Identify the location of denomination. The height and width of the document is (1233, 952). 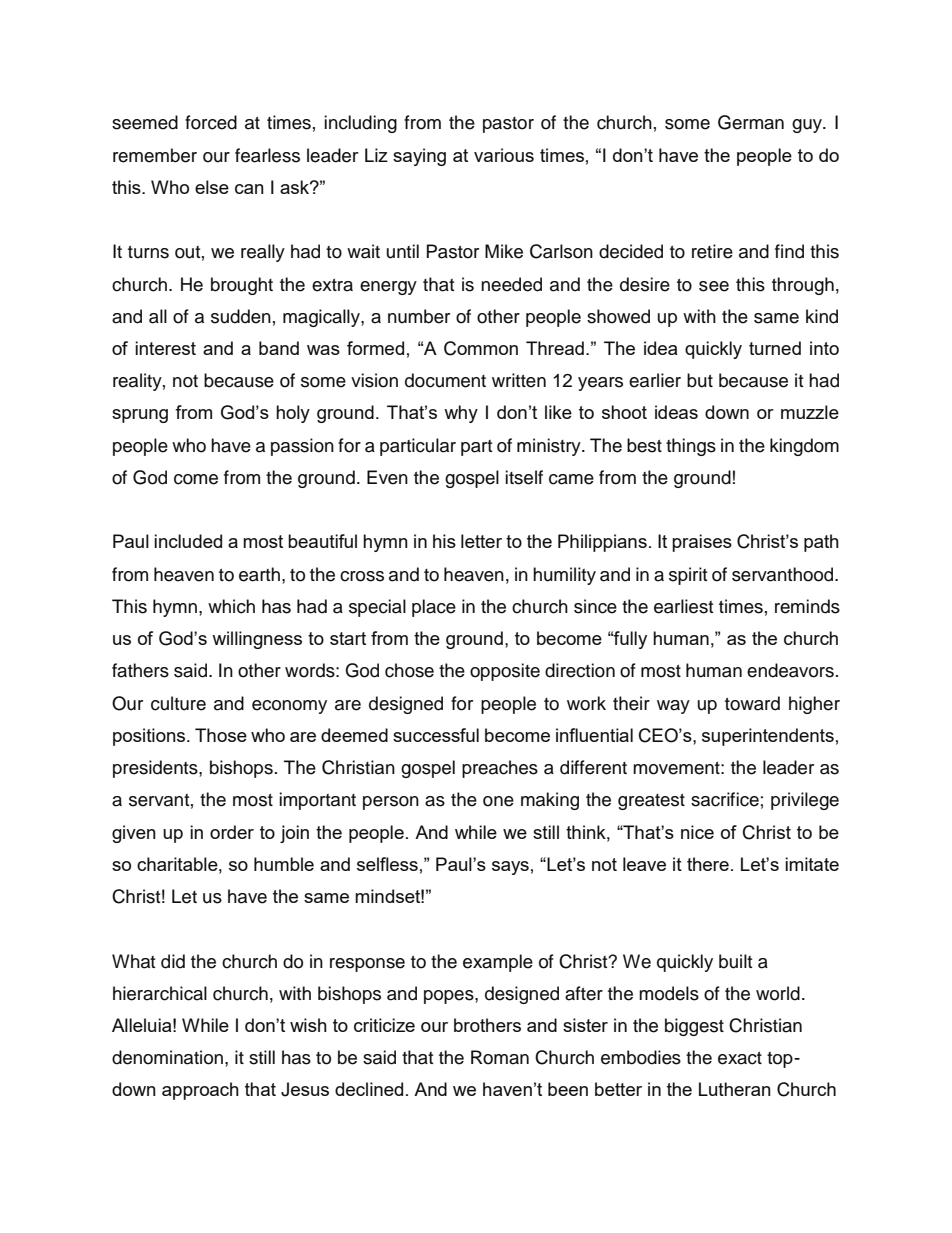
(167, 1057).
